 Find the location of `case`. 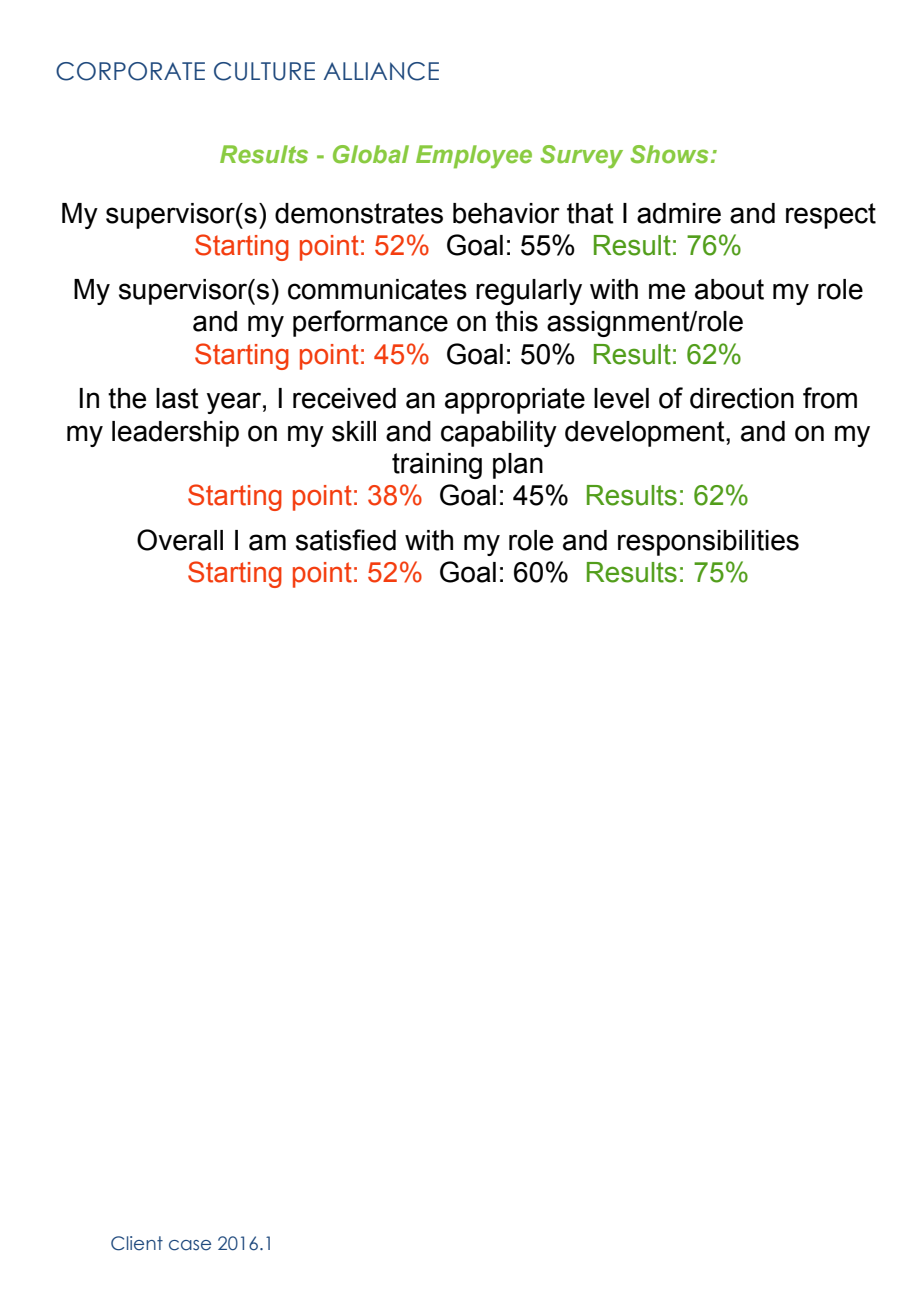

case is located at coordinates (190, 1245).
